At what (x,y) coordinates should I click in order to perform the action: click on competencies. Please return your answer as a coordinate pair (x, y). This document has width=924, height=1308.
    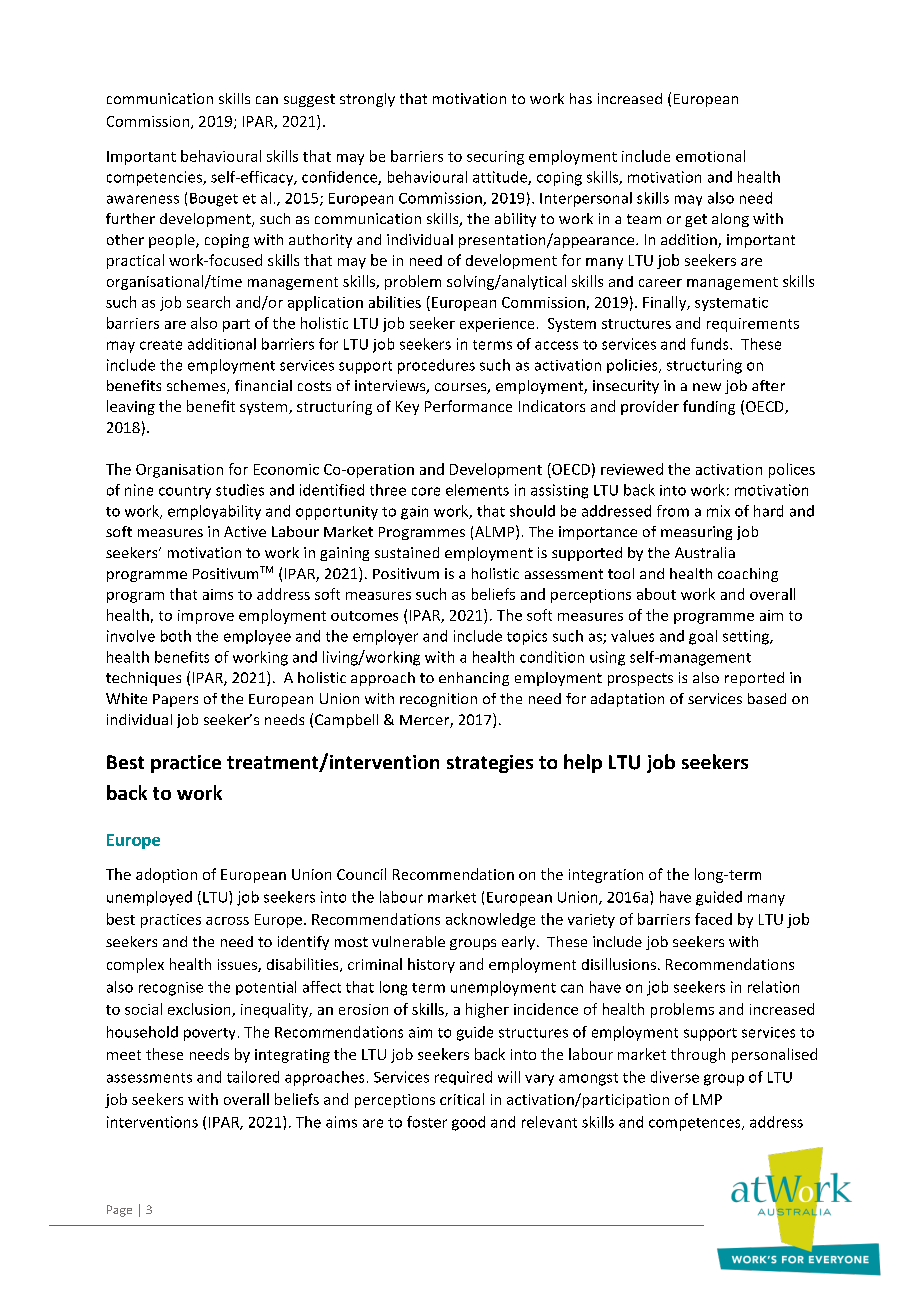
    Looking at the image, I should click on (155, 178).
